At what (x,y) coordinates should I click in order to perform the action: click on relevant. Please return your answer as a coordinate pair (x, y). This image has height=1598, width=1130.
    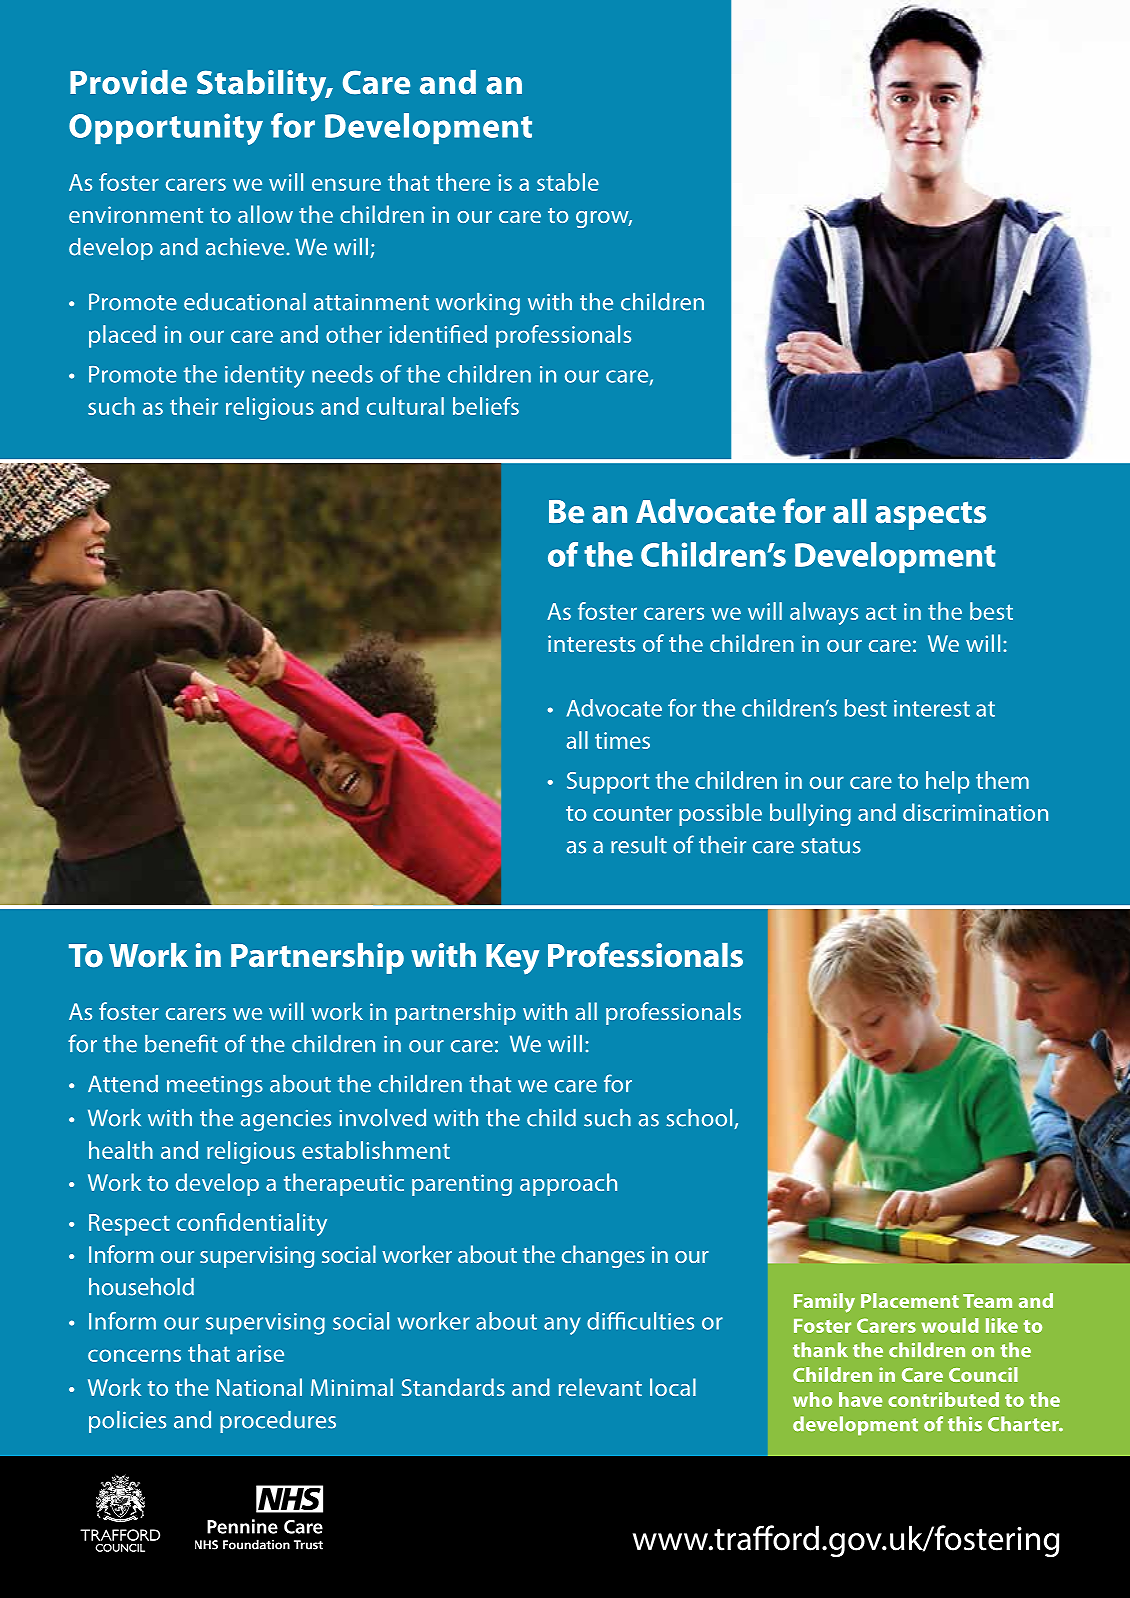
    Looking at the image, I should click on (600, 1387).
